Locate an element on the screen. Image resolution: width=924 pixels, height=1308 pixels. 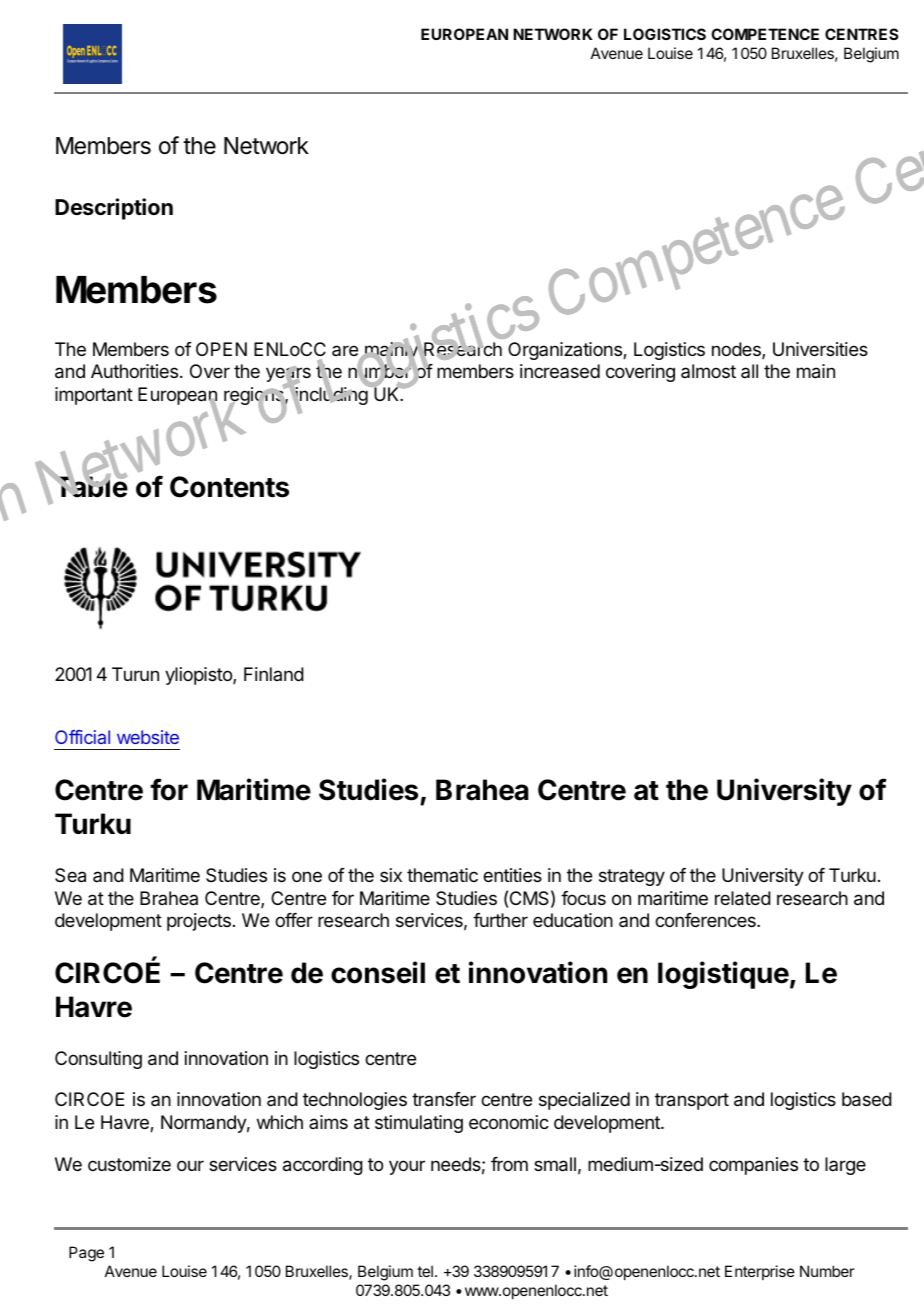
related is located at coordinates (743, 898).
